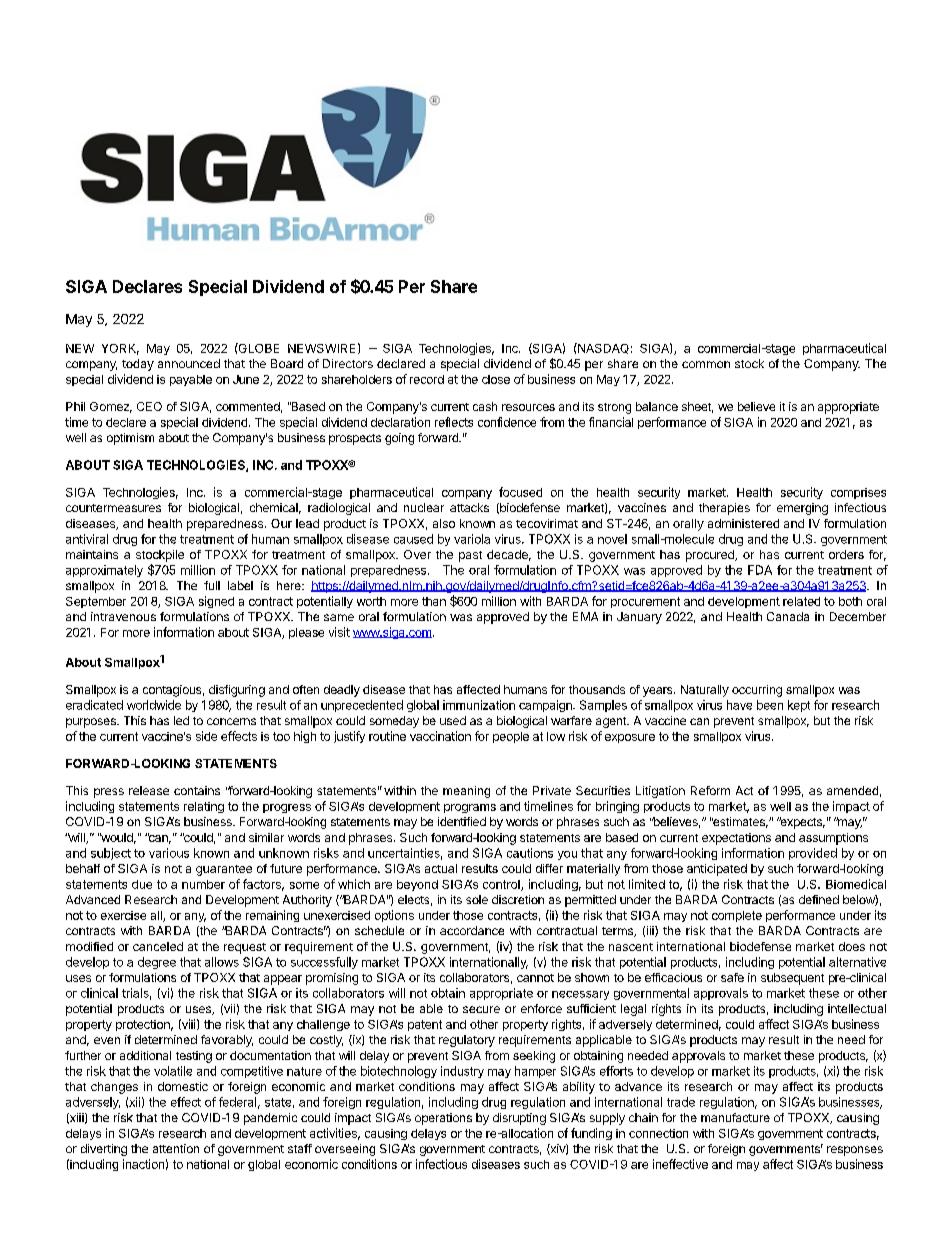 The image size is (952, 1233). What do you see at coordinates (440, 736) in the screenshot?
I see `vaccination` at bounding box center [440, 736].
